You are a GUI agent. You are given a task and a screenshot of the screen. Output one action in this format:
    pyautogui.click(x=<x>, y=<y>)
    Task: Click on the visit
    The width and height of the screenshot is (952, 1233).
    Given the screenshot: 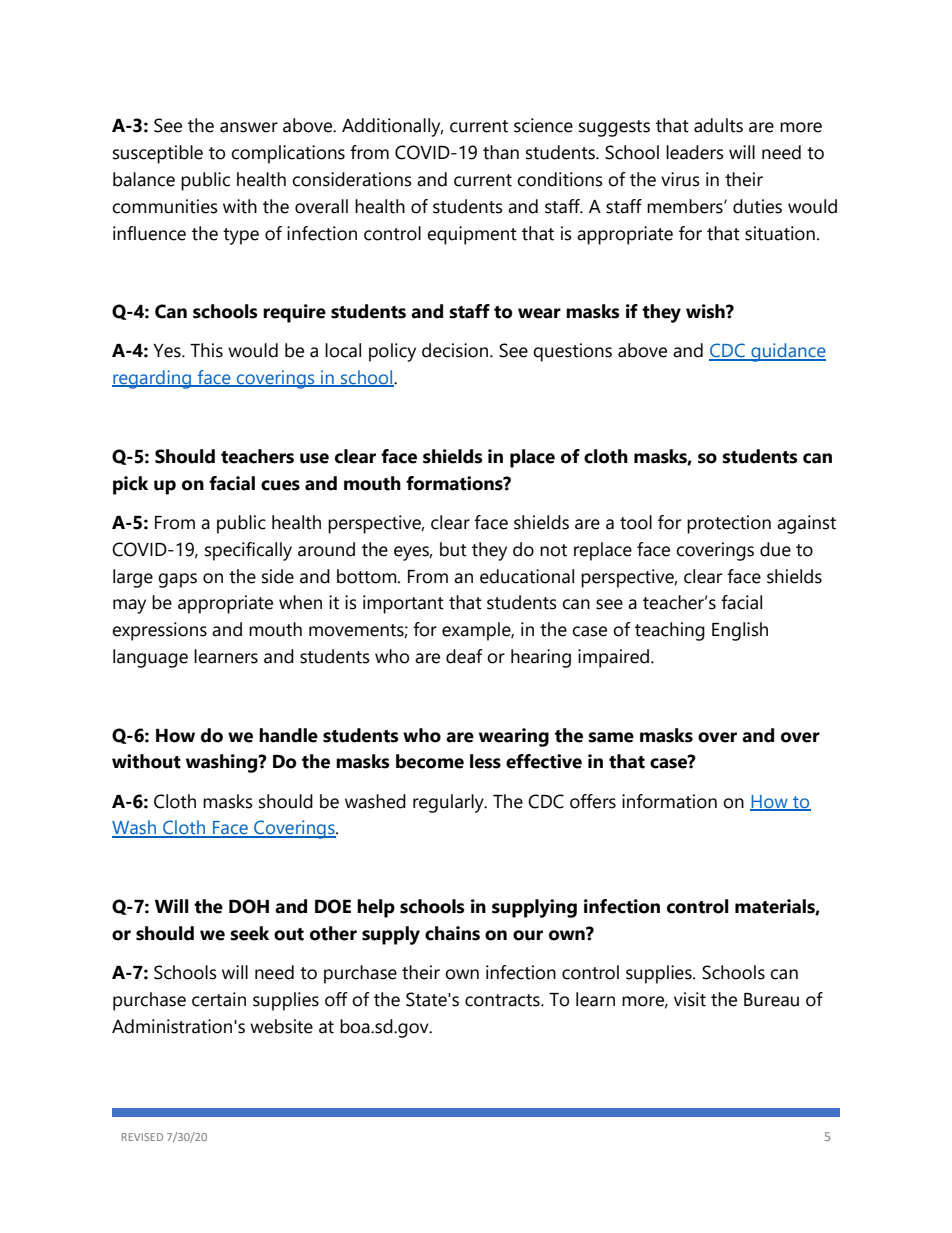 What is the action you would take?
    pyautogui.click(x=690, y=999)
